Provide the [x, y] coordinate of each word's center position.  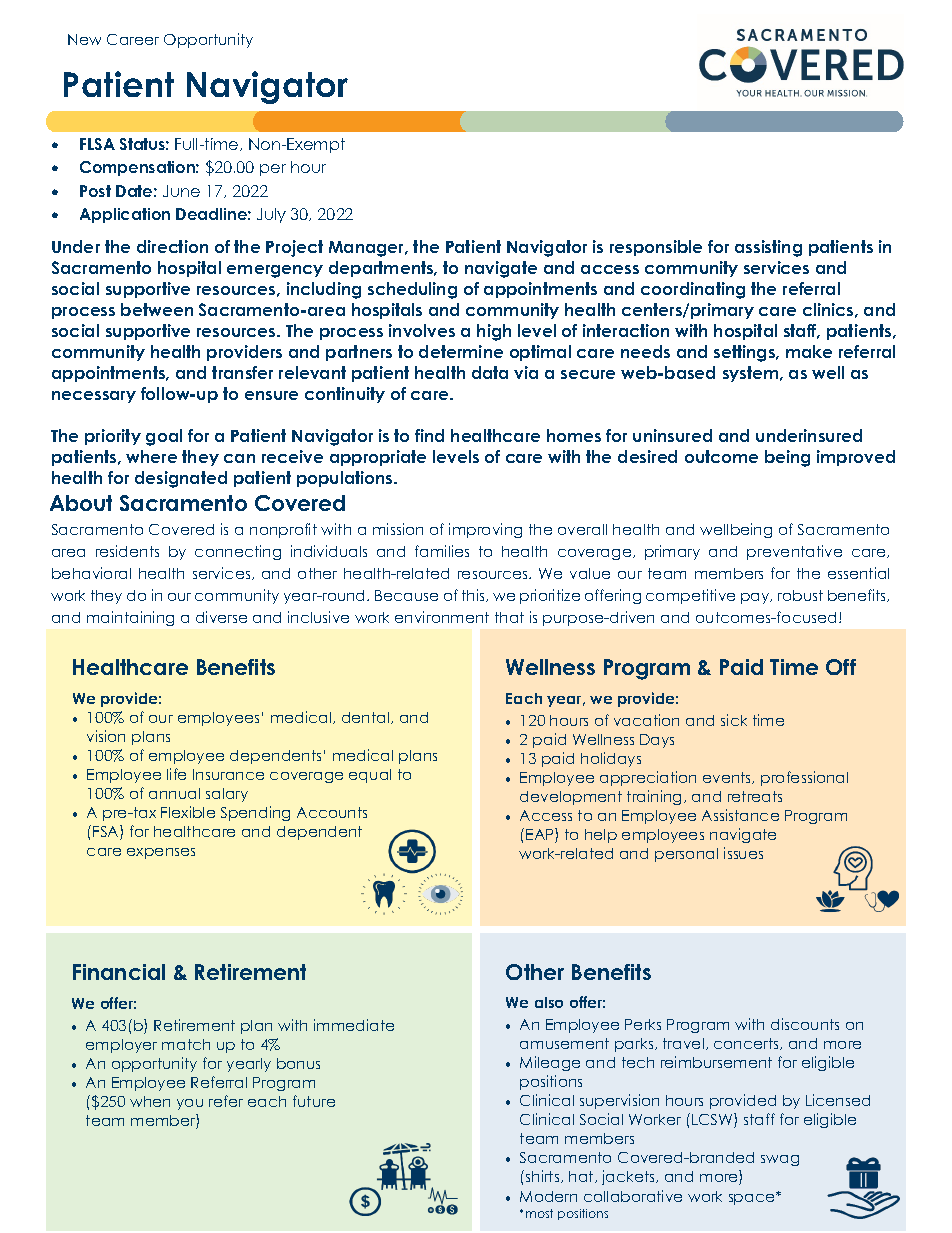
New [84, 39]
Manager [368, 249]
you [190, 1104]
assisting [768, 248]
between [157, 309]
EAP [541, 835]
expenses [161, 853]
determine [461, 351]
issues [743, 853]
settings [746, 353]
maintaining [130, 618]
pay [756, 598]
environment [442, 617]
